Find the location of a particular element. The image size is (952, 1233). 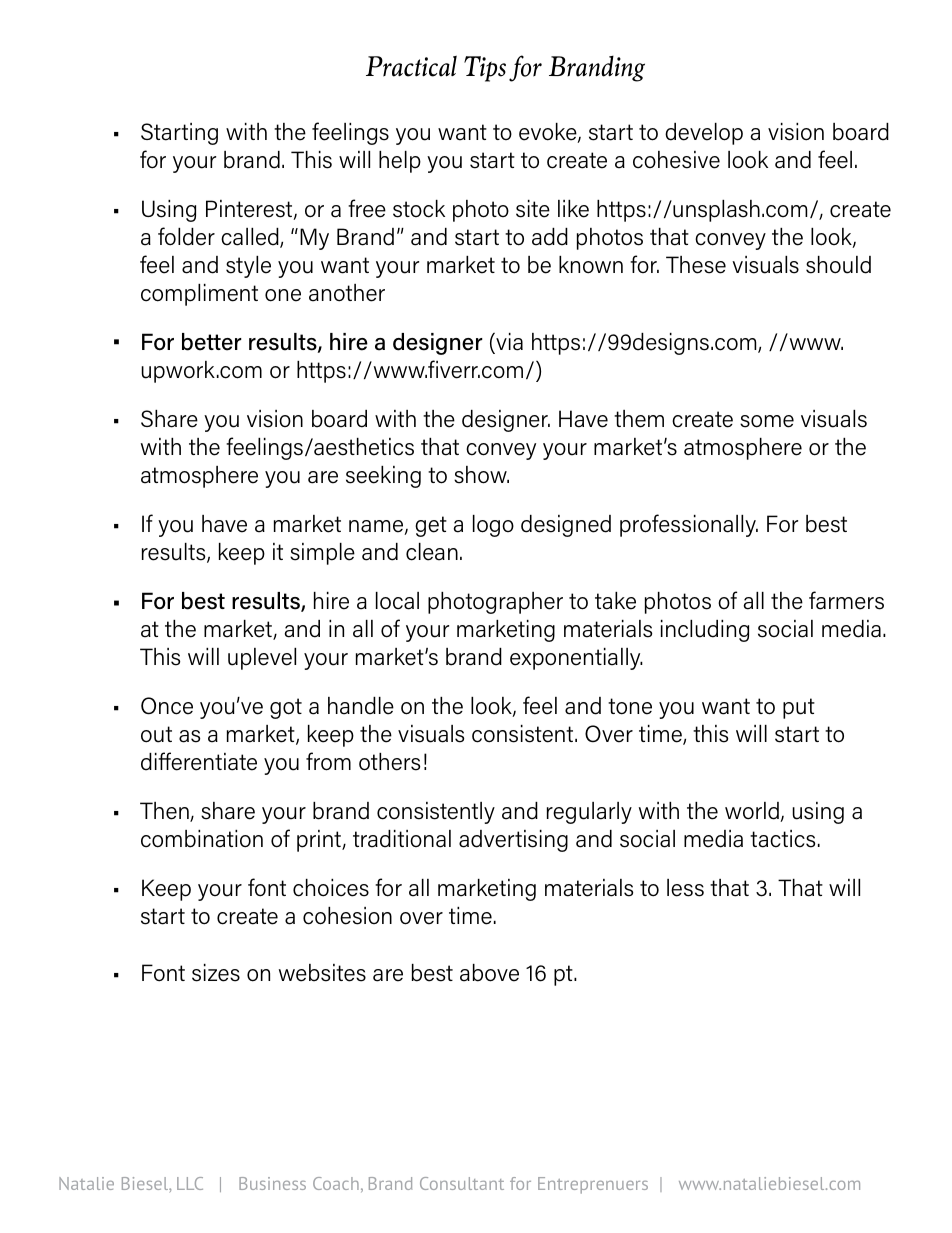

Tips is located at coordinates (485, 69).
